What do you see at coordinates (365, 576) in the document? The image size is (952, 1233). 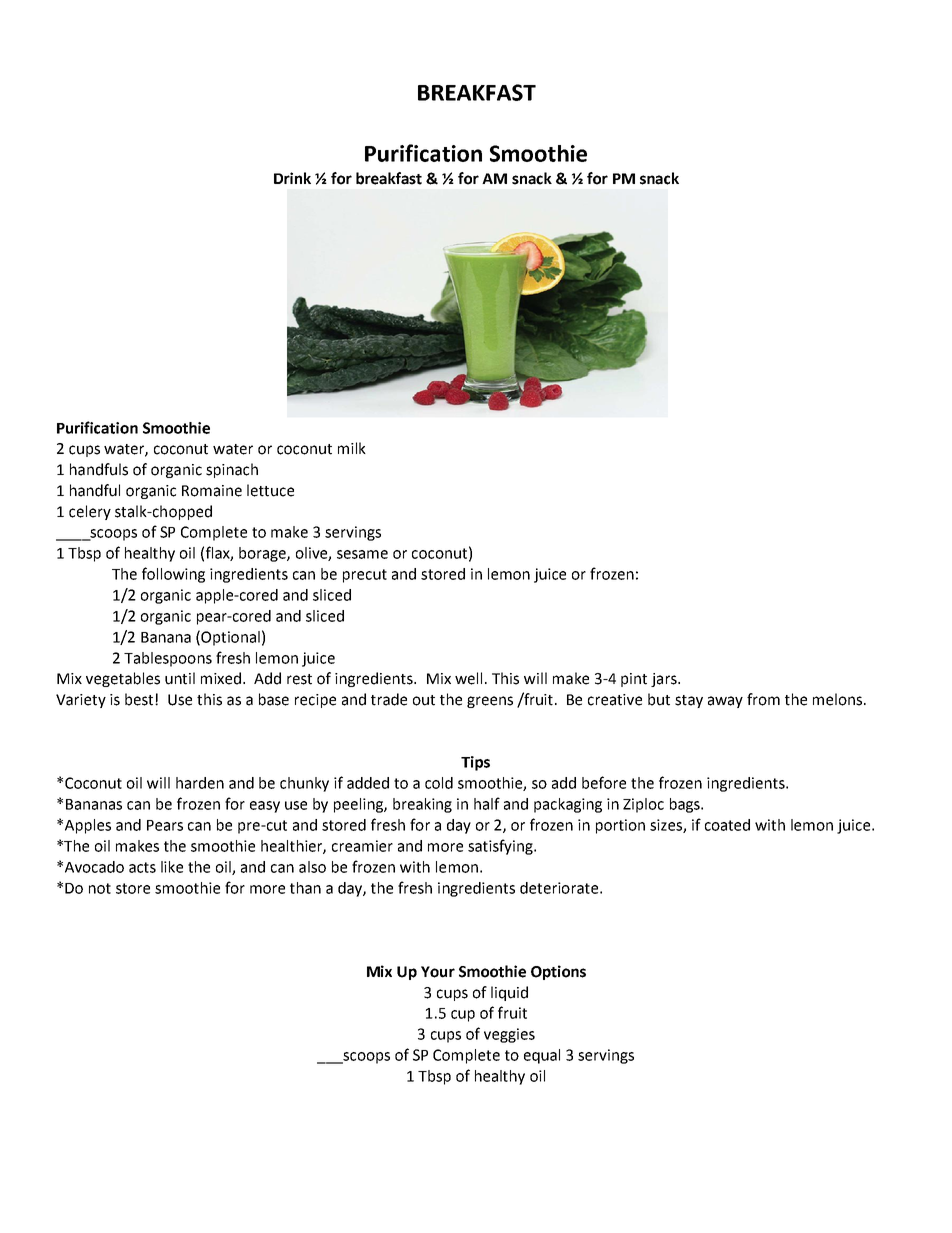 I see `precut` at bounding box center [365, 576].
